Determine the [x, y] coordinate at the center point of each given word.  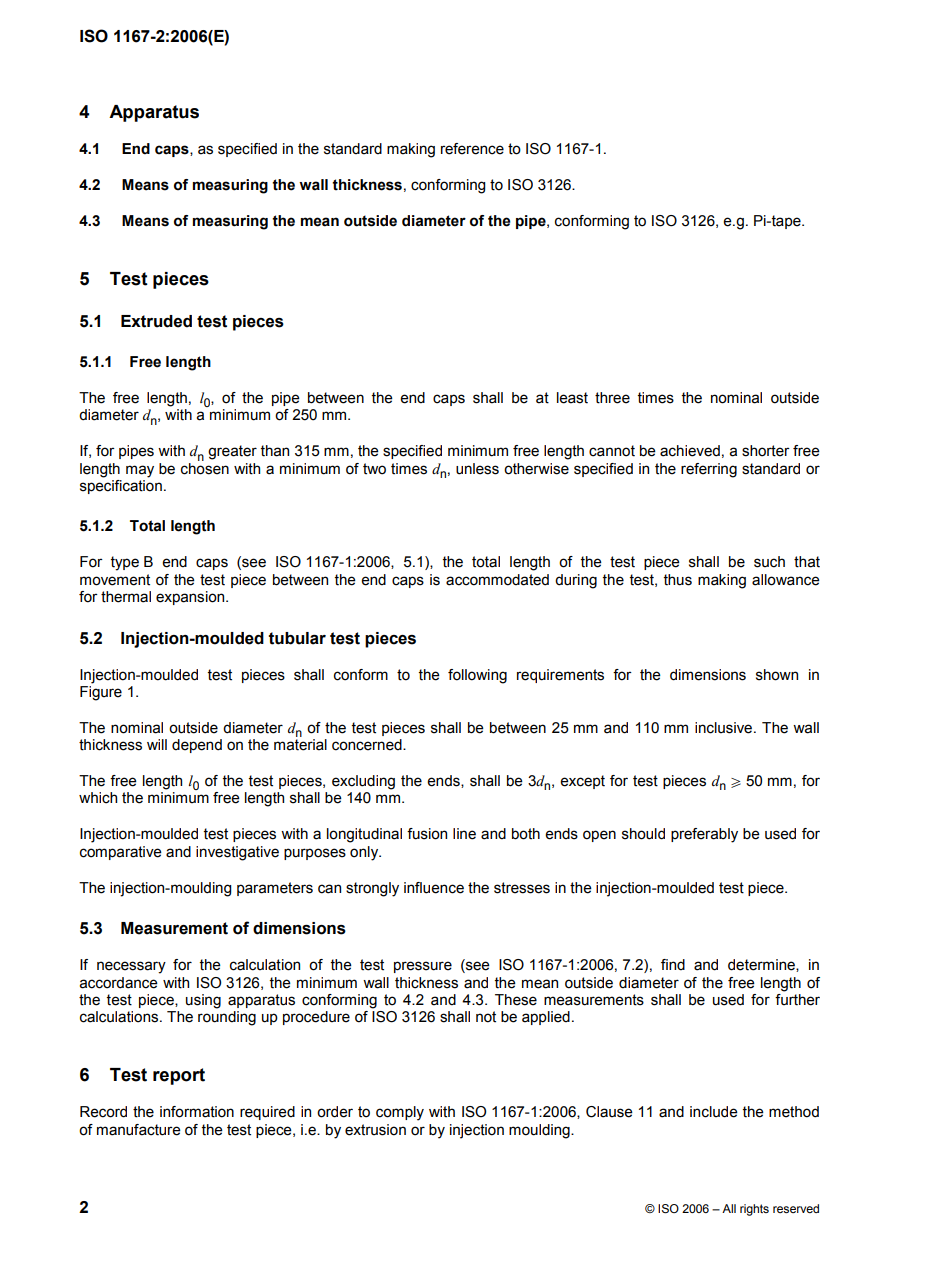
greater [232, 452]
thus [678, 580]
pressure [423, 967]
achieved [690, 451]
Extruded [156, 321]
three [612, 398]
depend [197, 746]
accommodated [497, 580]
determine [762, 965]
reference [472, 149]
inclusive [723, 728]
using [203, 1001]
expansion [191, 598]
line [464, 834]
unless [477, 469]
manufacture [139, 1130]
